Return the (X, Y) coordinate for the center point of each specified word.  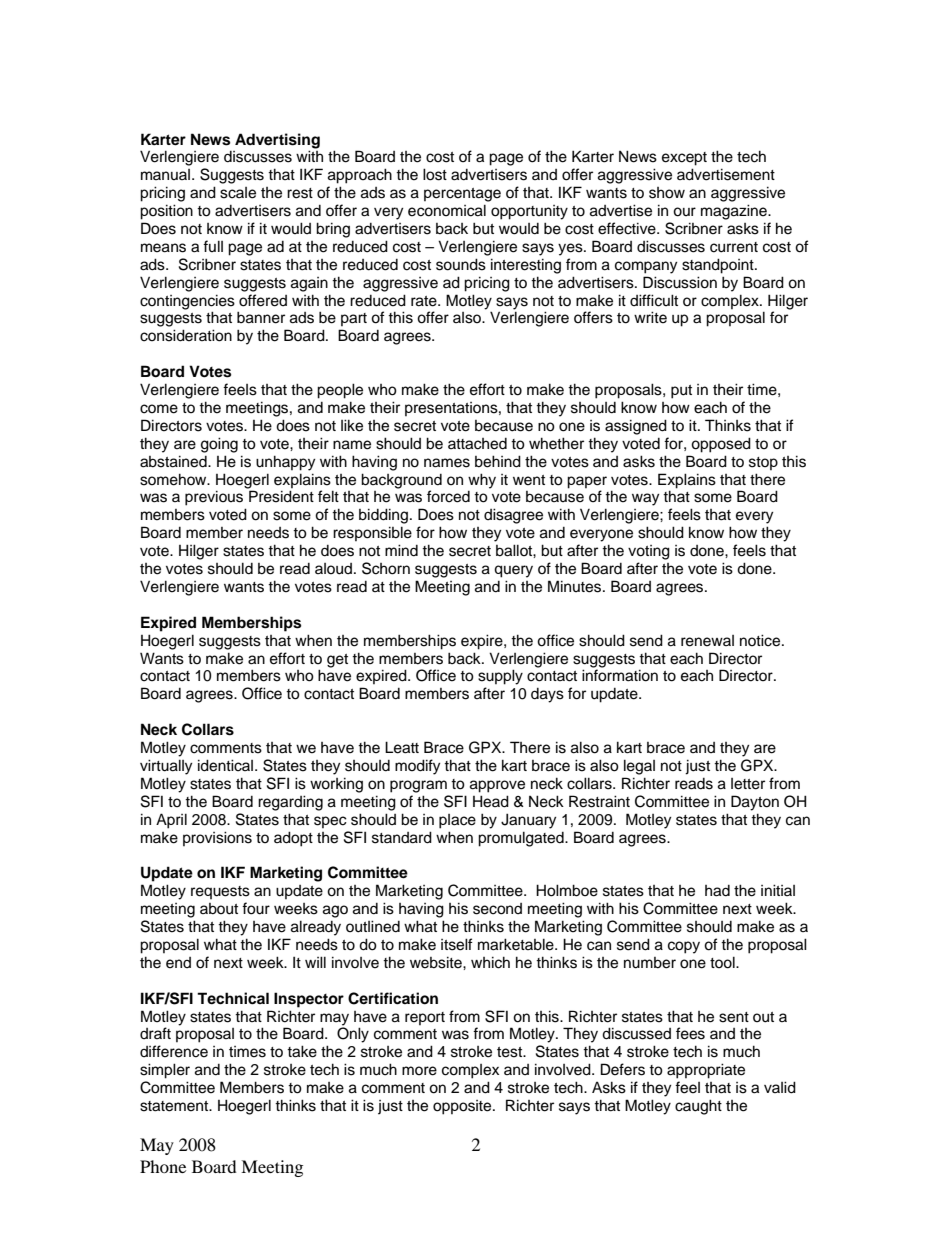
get (337, 661)
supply (500, 677)
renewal (707, 641)
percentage (462, 195)
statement (175, 1106)
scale (238, 193)
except (684, 159)
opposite (463, 1107)
